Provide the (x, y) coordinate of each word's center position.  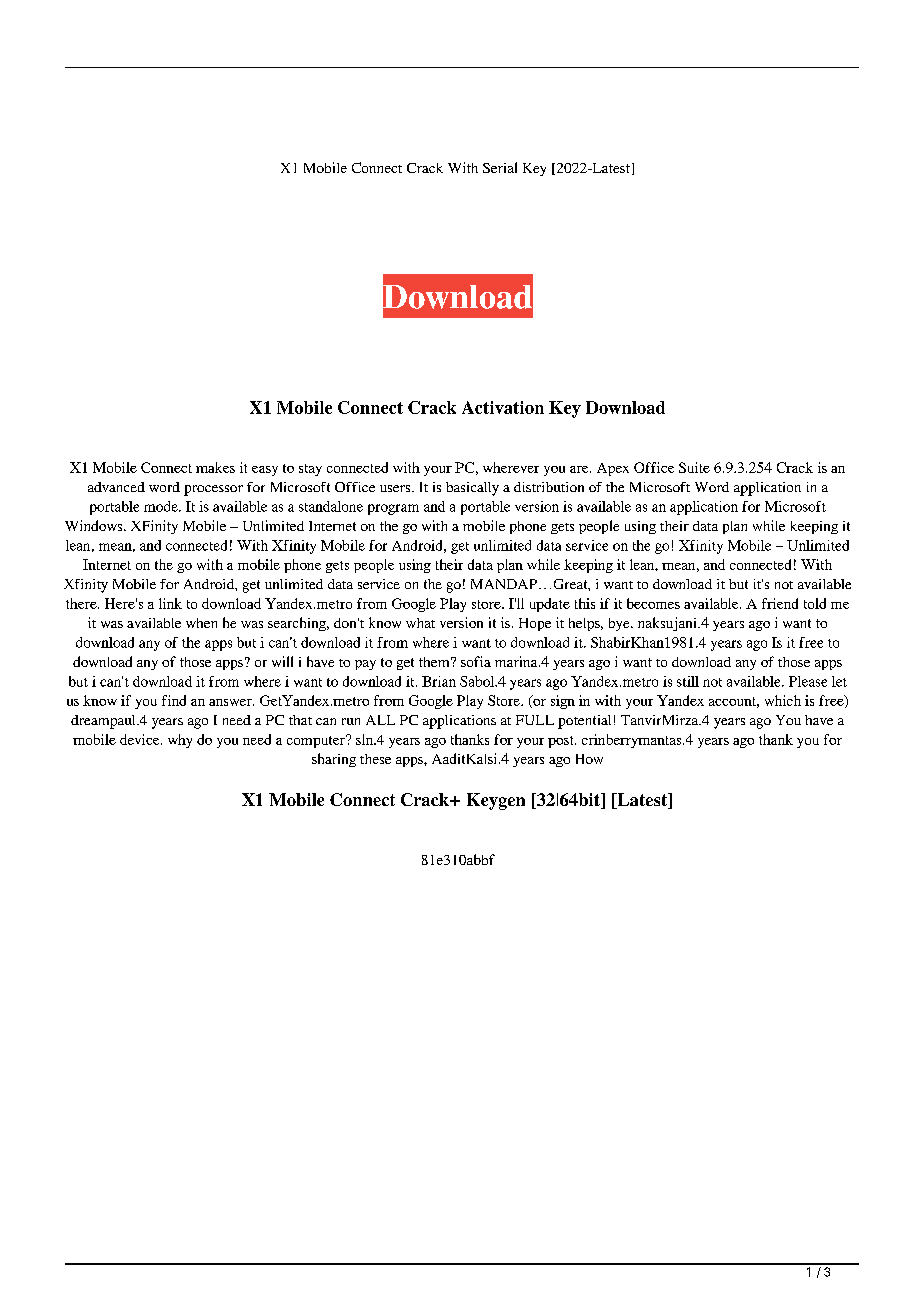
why (180, 741)
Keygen (496, 801)
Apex (613, 469)
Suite (694, 467)
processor (213, 490)
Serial (500, 167)
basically (472, 489)
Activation (503, 407)
